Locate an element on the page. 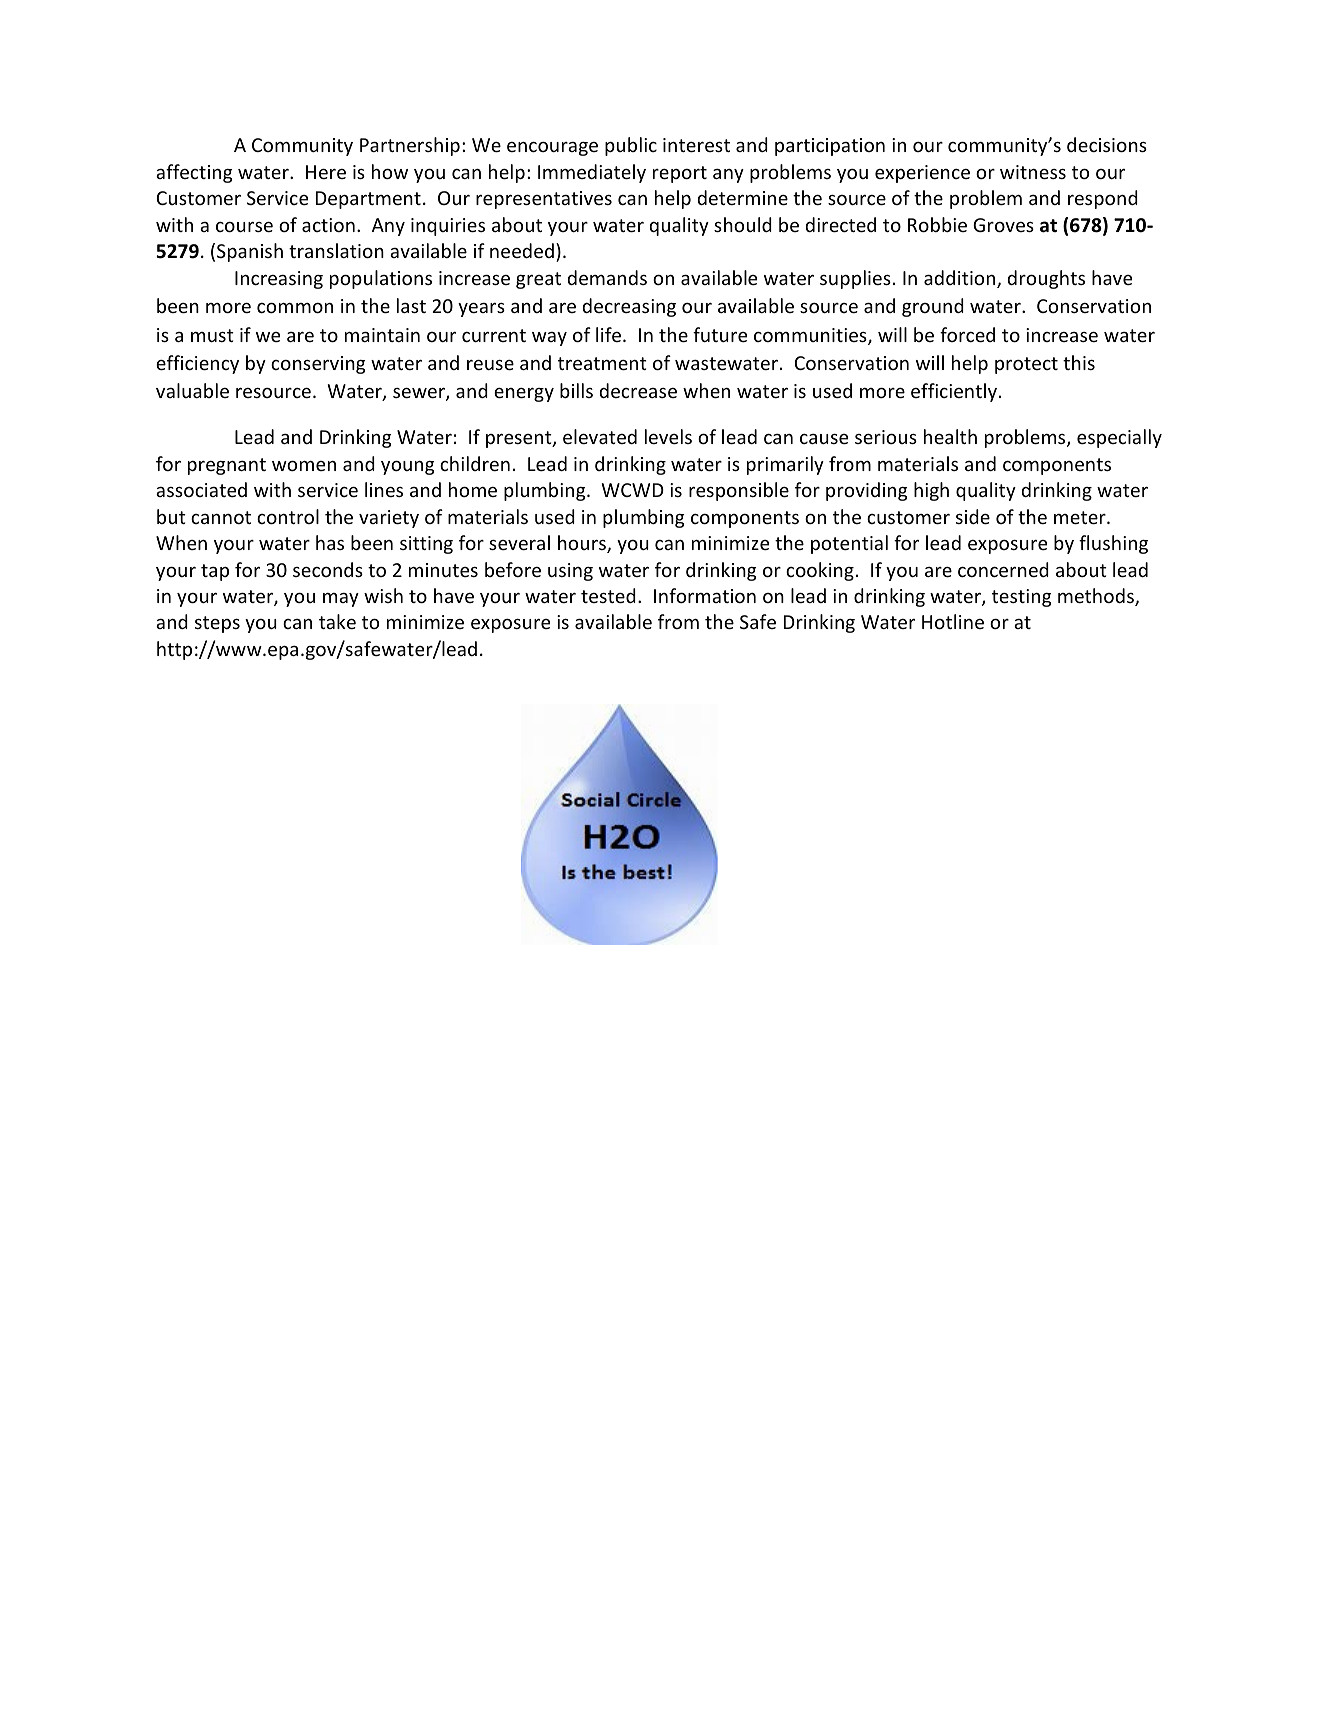  witness is located at coordinates (1033, 172).
